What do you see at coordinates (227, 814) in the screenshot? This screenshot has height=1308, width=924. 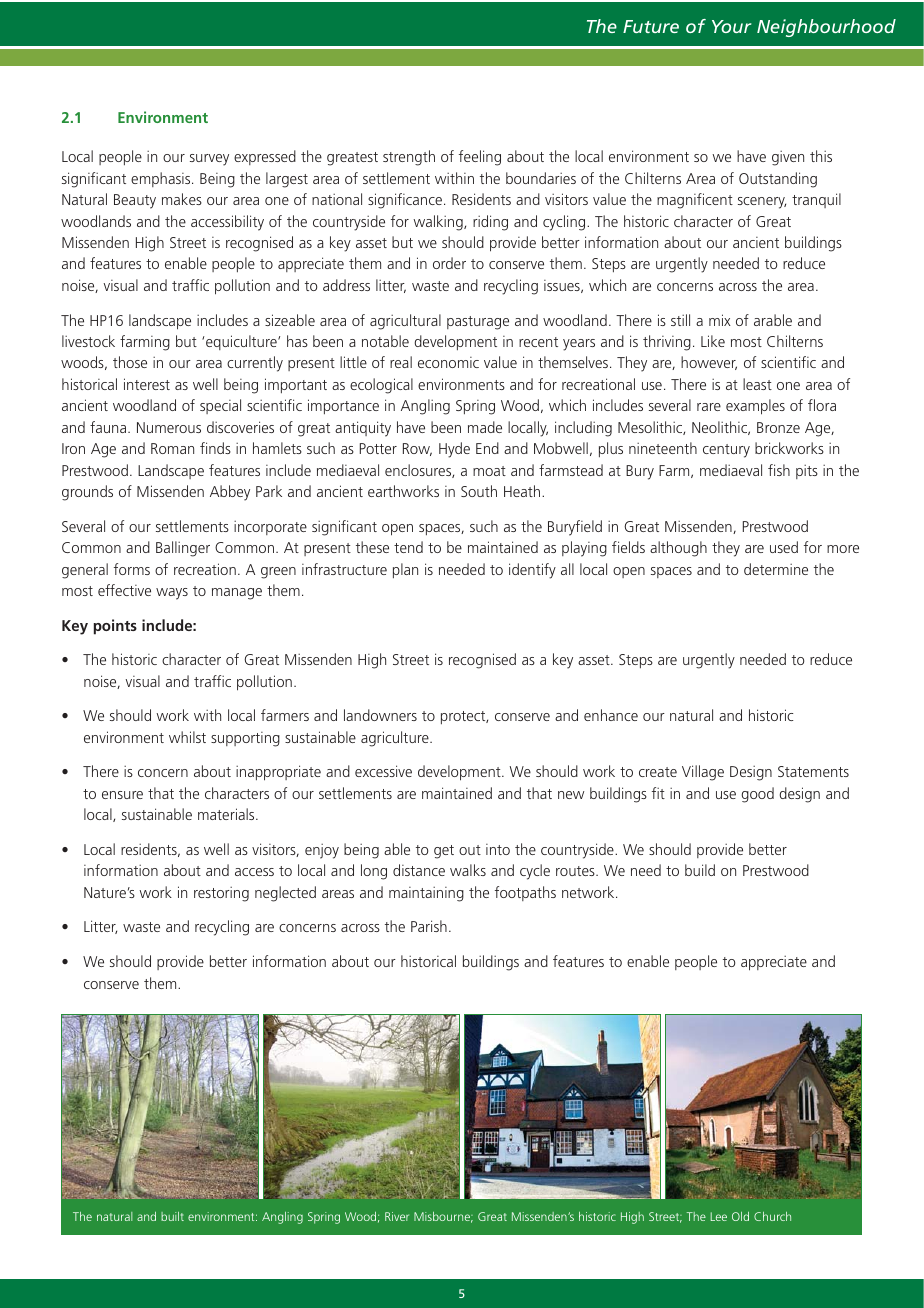 I see `materials` at bounding box center [227, 814].
